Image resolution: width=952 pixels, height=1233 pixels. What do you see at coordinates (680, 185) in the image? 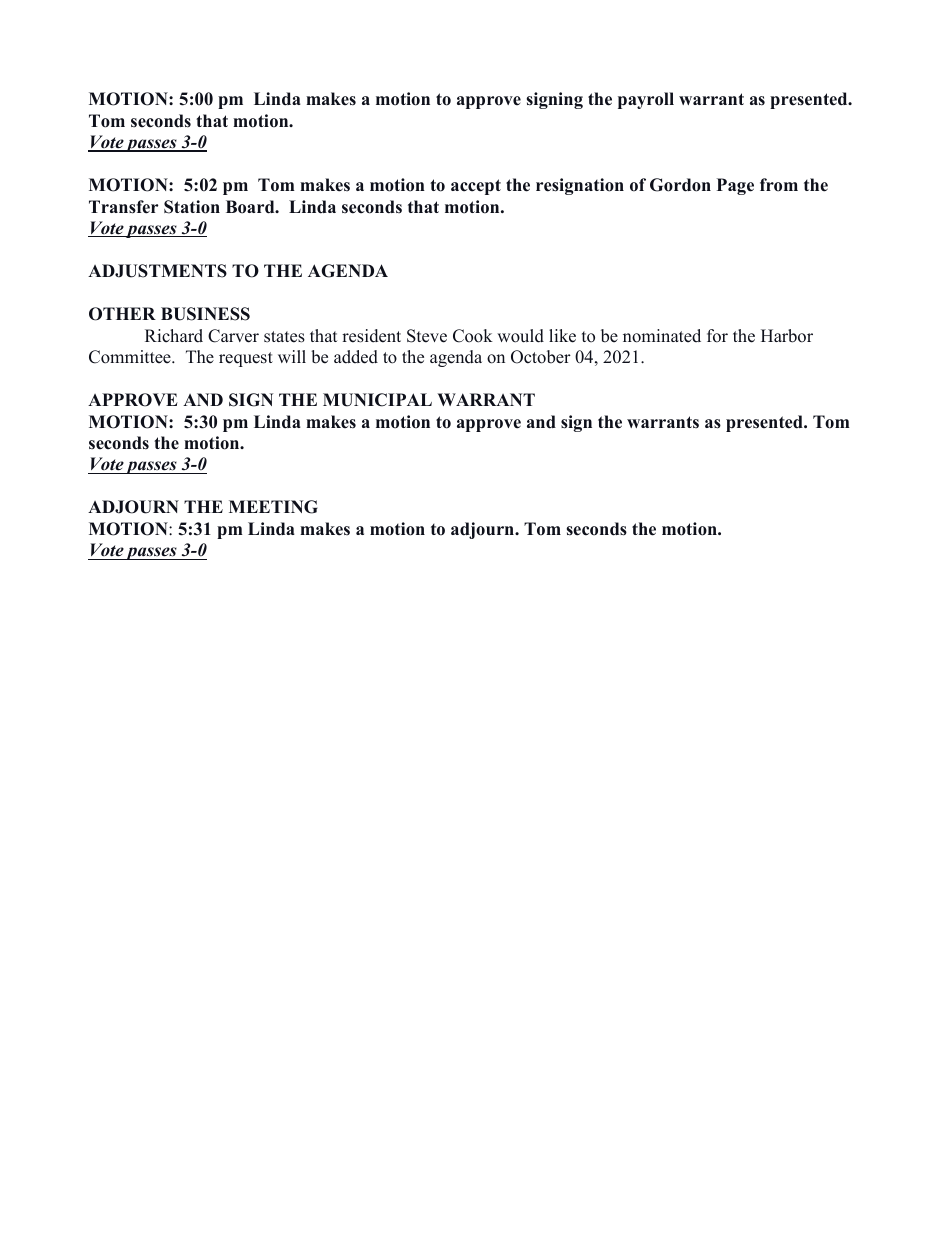
I see `Gordon` at bounding box center [680, 185].
